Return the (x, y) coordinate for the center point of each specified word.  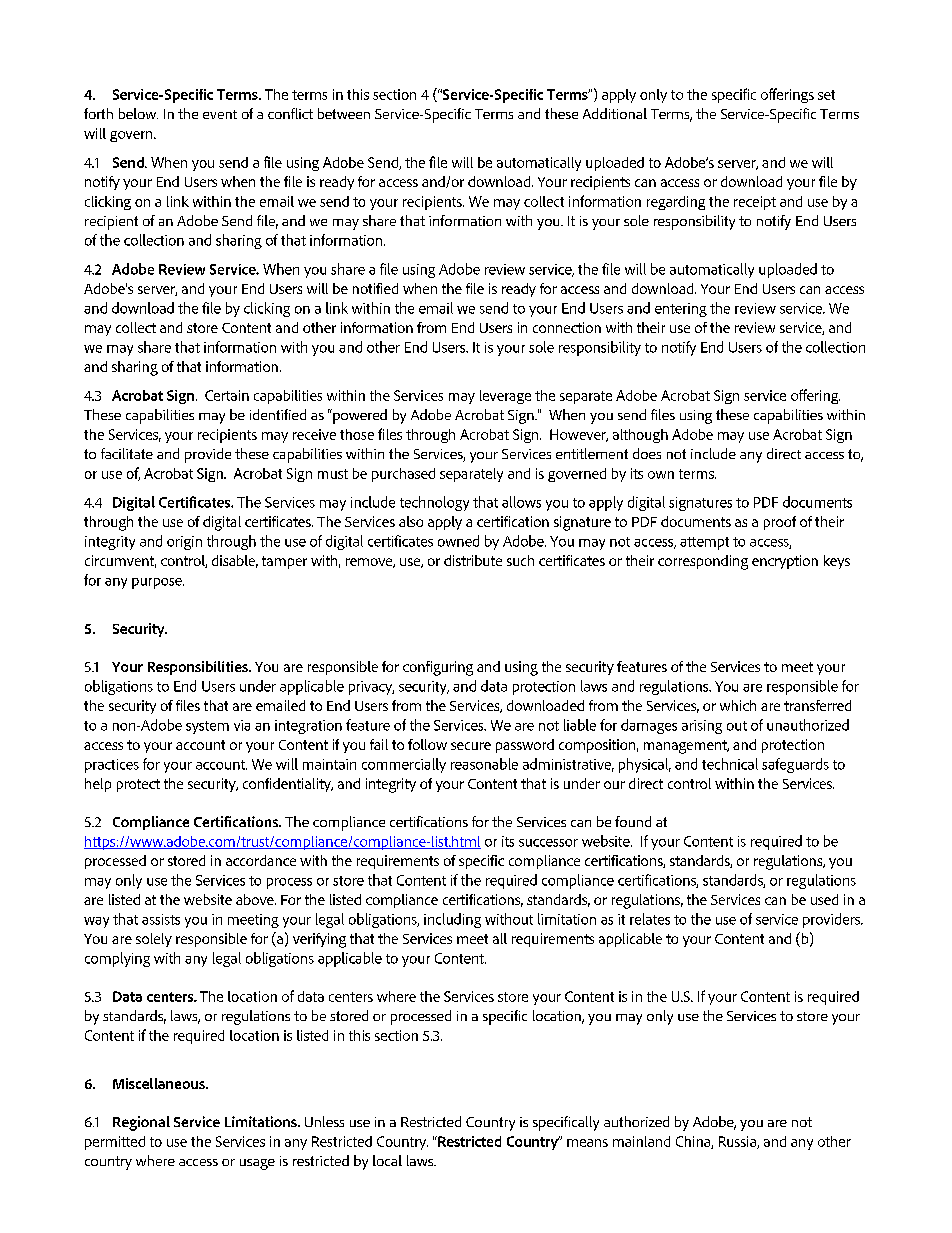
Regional (141, 1123)
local (387, 1160)
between (344, 113)
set (826, 95)
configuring (438, 668)
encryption (785, 562)
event (220, 114)
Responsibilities (199, 668)
